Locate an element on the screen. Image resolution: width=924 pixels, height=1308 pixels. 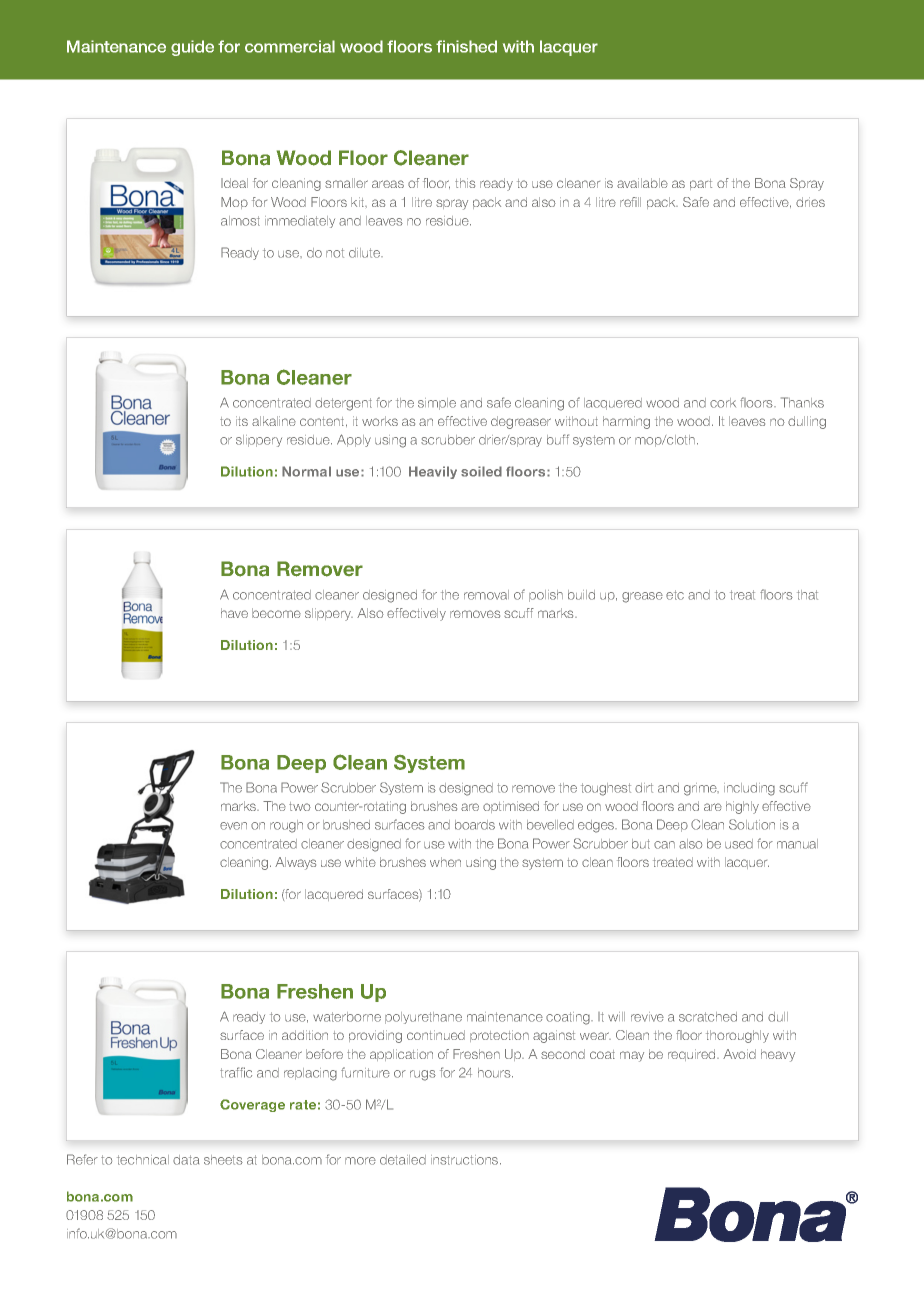
data is located at coordinates (186, 1160).
